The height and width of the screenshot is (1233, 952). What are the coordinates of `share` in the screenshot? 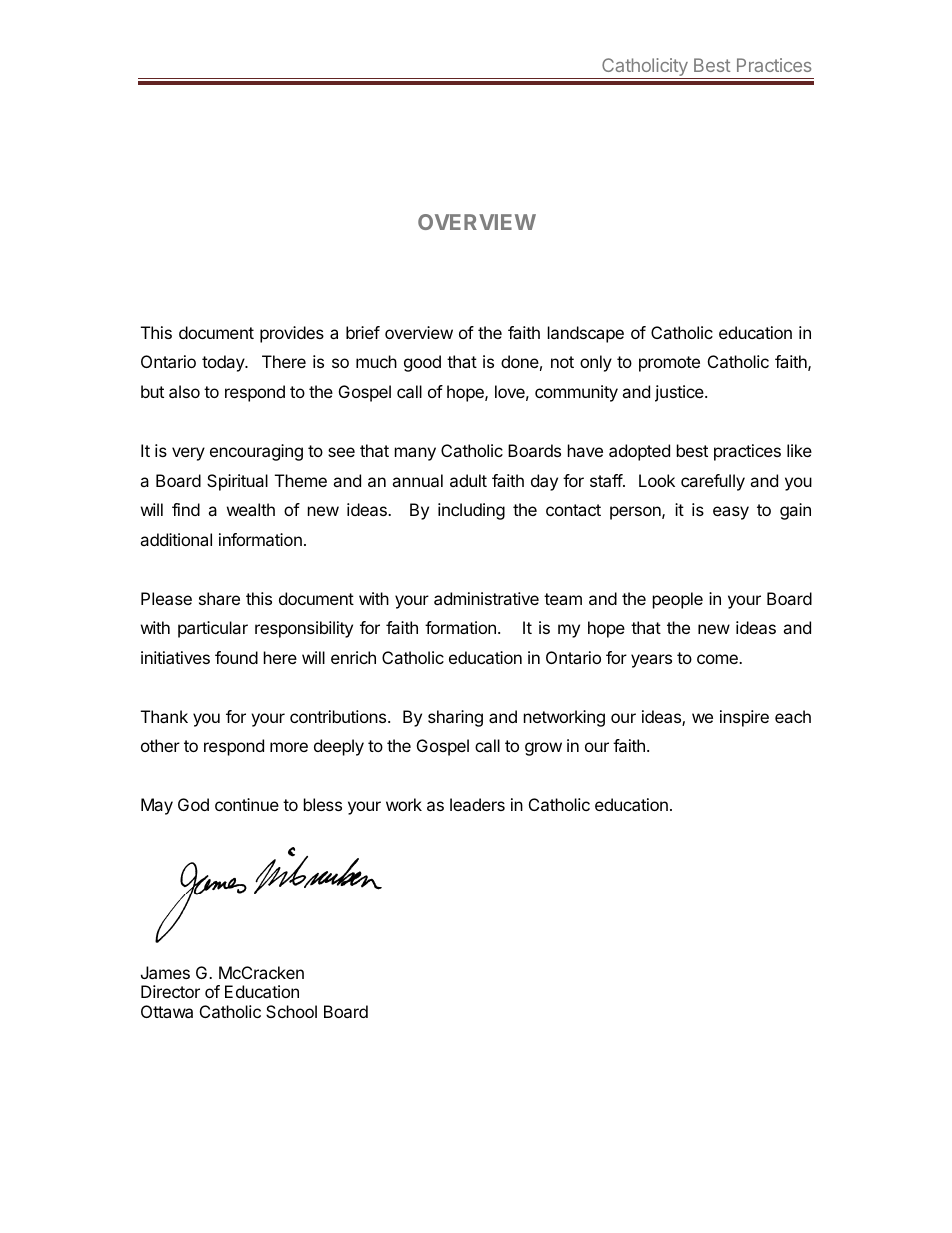 It's located at (219, 598).
